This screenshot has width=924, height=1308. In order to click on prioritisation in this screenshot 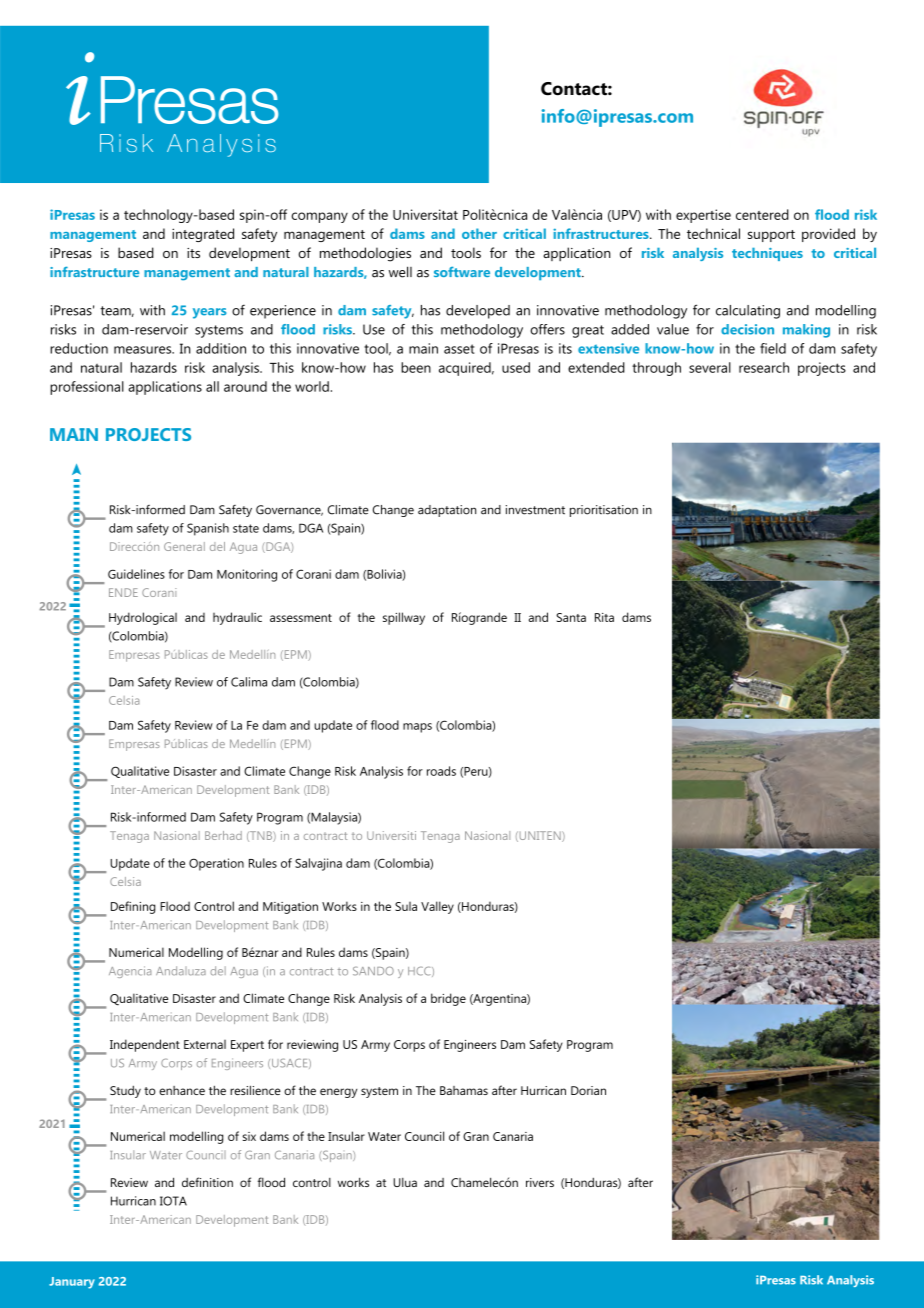, I will do `click(604, 511)`.
